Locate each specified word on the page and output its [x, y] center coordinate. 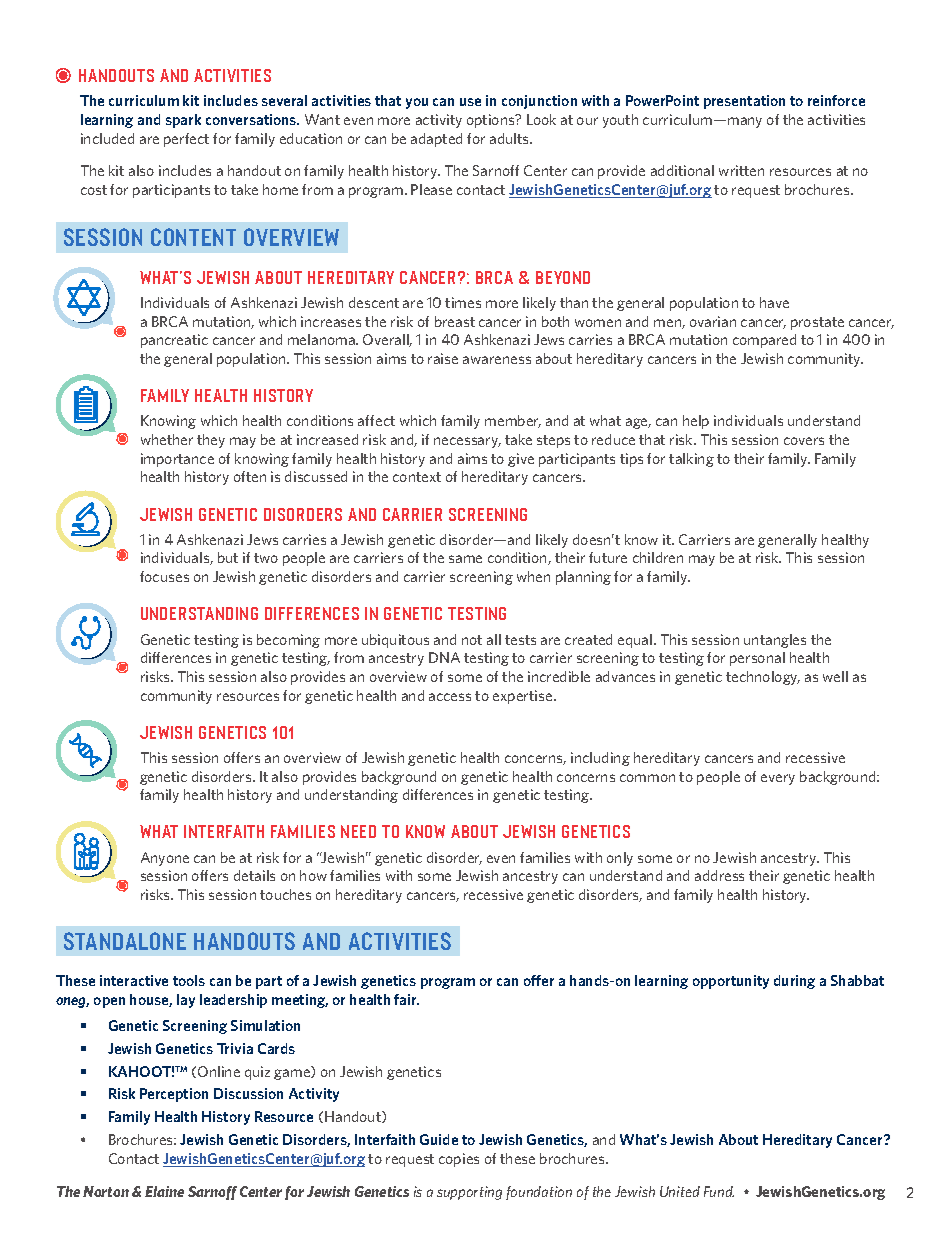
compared [764, 341]
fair [406, 999]
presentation [744, 102]
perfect [186, 140]
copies [459, 1160]
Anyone [165, 859]
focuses [164, 576]
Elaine [164, 1191]
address [719, 875]
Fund [719, 1191]
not [472, 640]
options [492, 121]
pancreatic [174, 341]
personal [757, 659]
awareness [497, 360]
